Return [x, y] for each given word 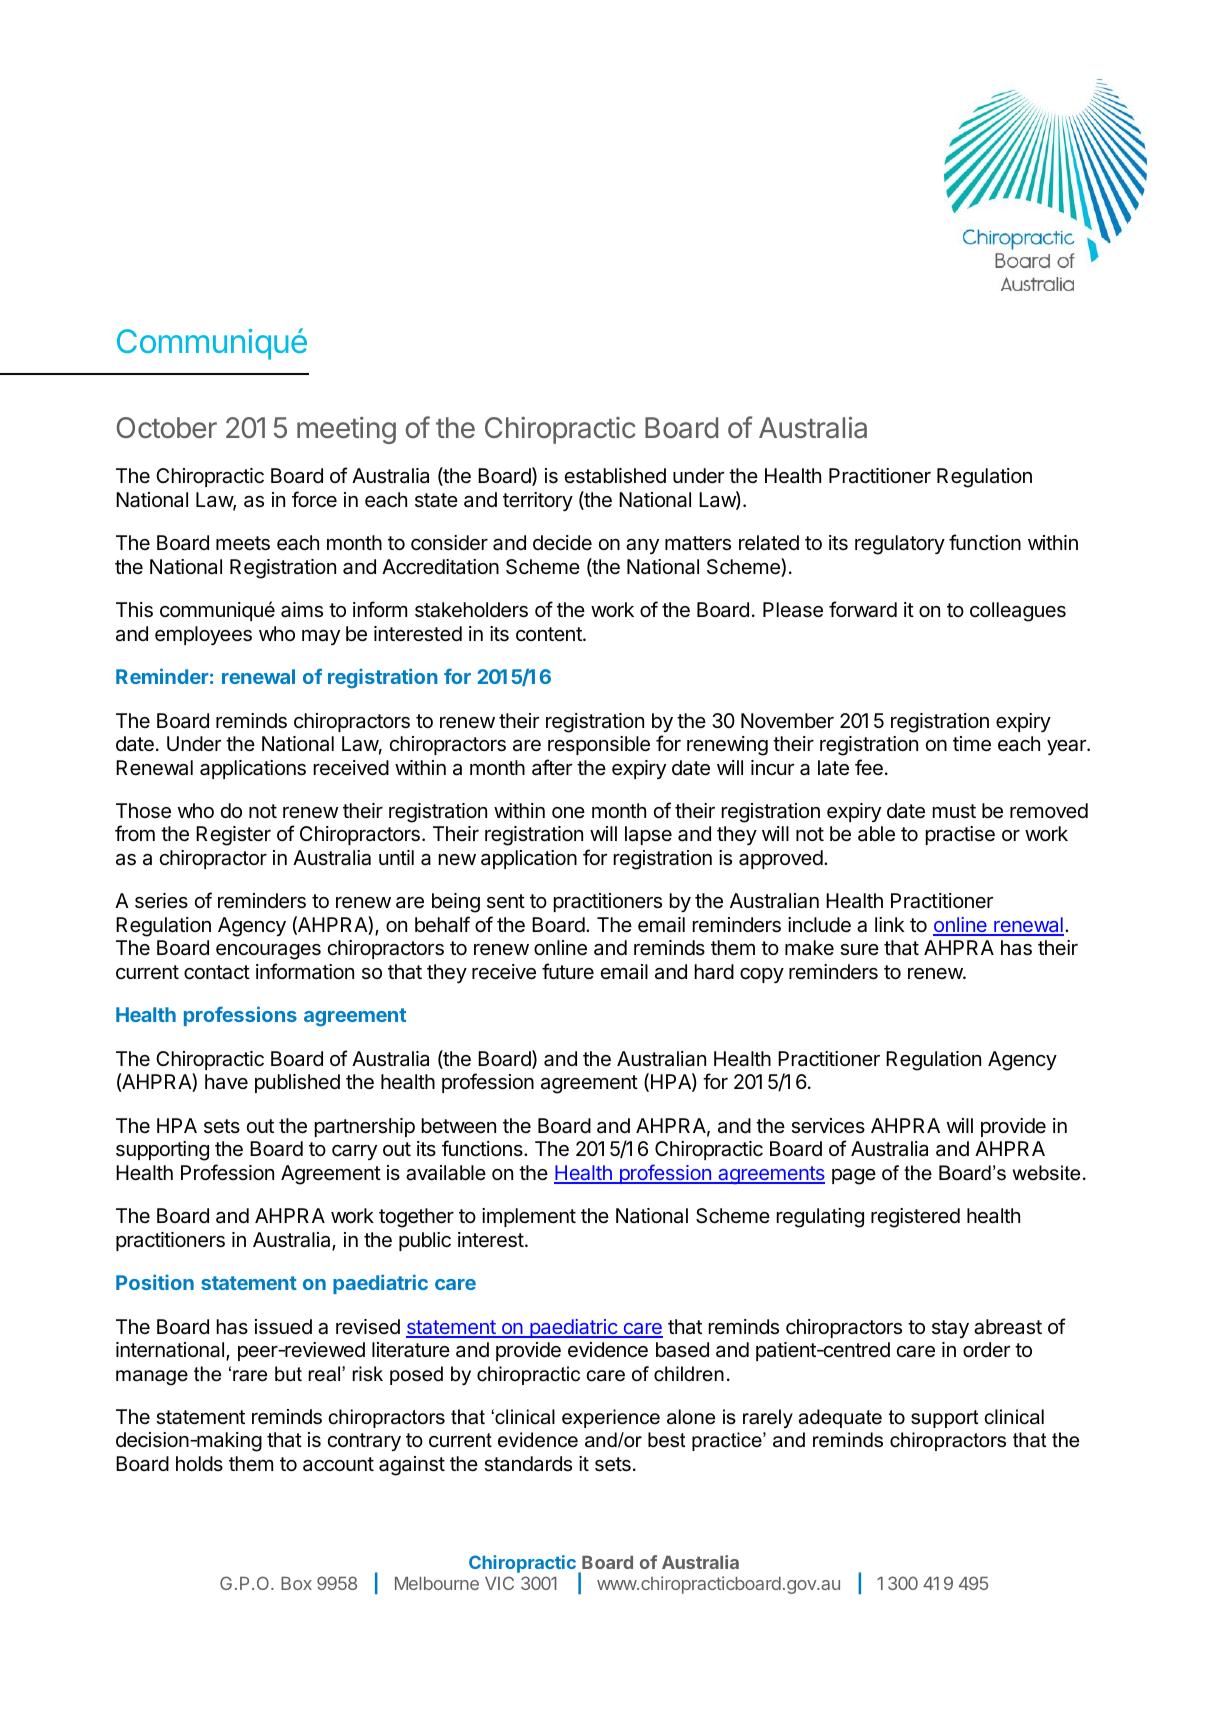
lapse [648, 835]
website [1046, 1173]
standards [528, 1464]
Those [143, 811]
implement [529, 1217]
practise [960, 835]
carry [354, 1152]
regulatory [900, 545]
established [615, 476]
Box [296, 1583]
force [314, 499]
